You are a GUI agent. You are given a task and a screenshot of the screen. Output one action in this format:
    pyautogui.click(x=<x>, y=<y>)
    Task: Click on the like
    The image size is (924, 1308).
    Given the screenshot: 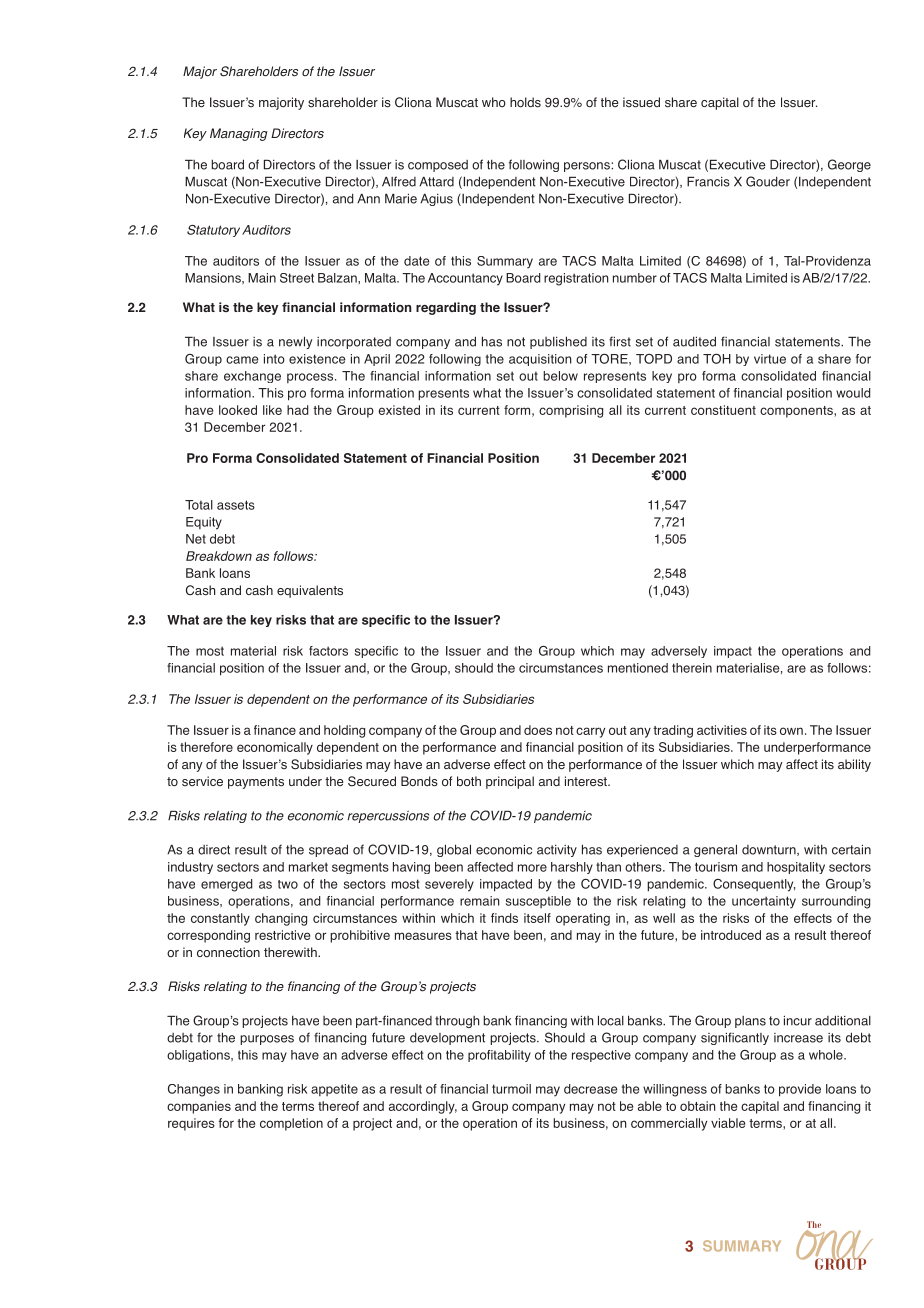 What is the action you would take?
    pyautogui.click(x=272, y=410)
